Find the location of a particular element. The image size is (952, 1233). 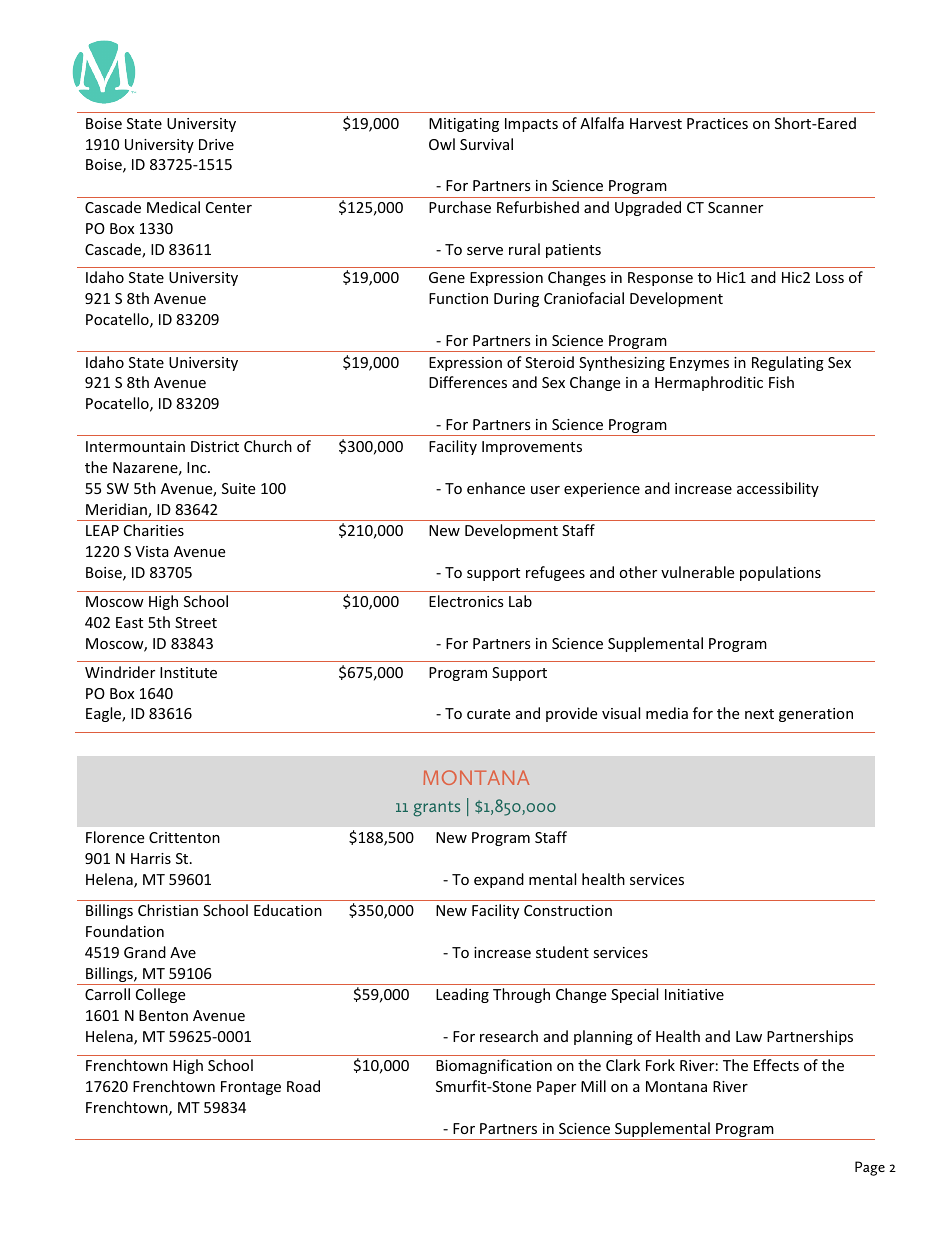

Road is located at coordinates (303, 1086).
